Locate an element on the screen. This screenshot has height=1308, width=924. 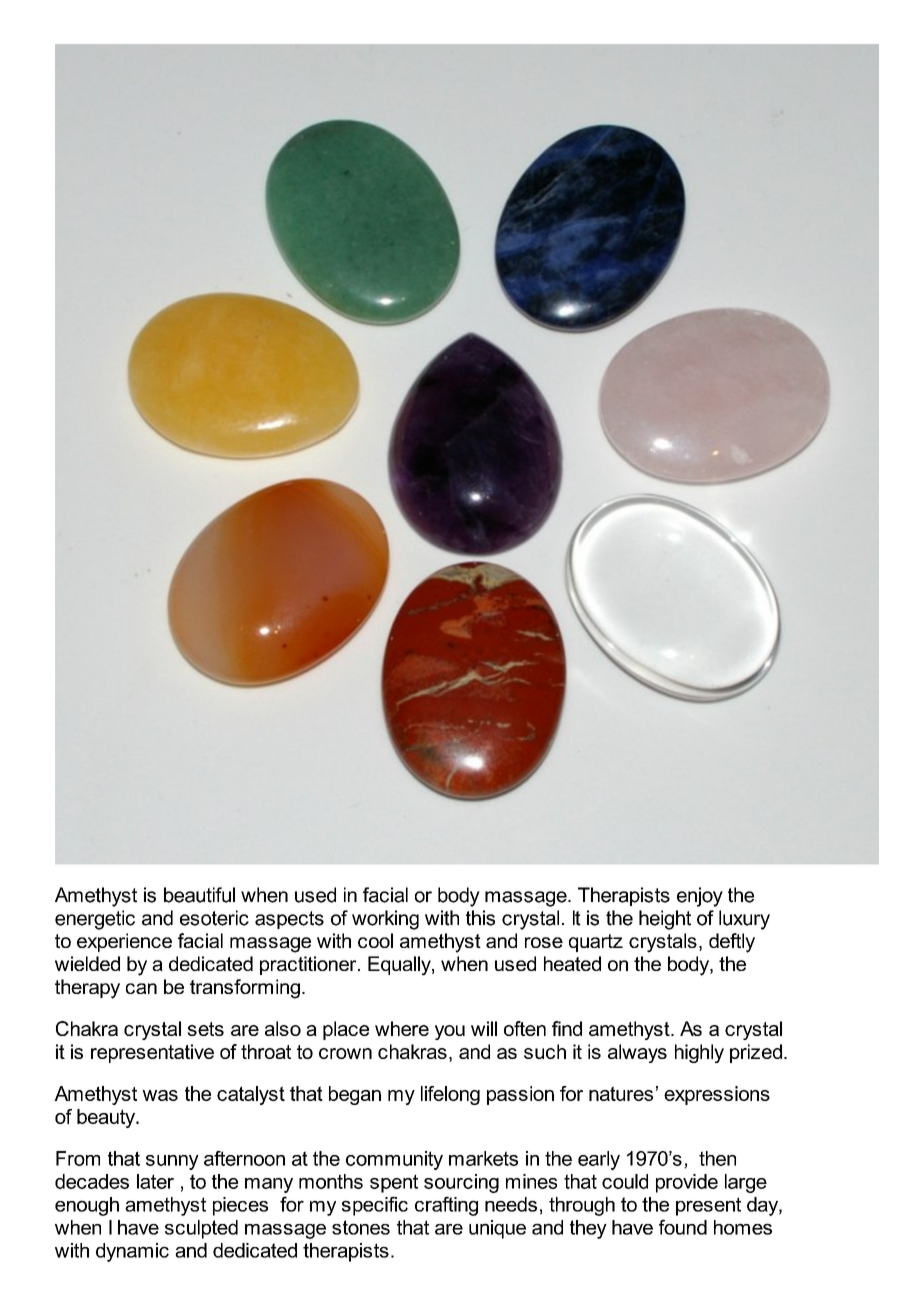
working is located at coordinates (385, 920).
